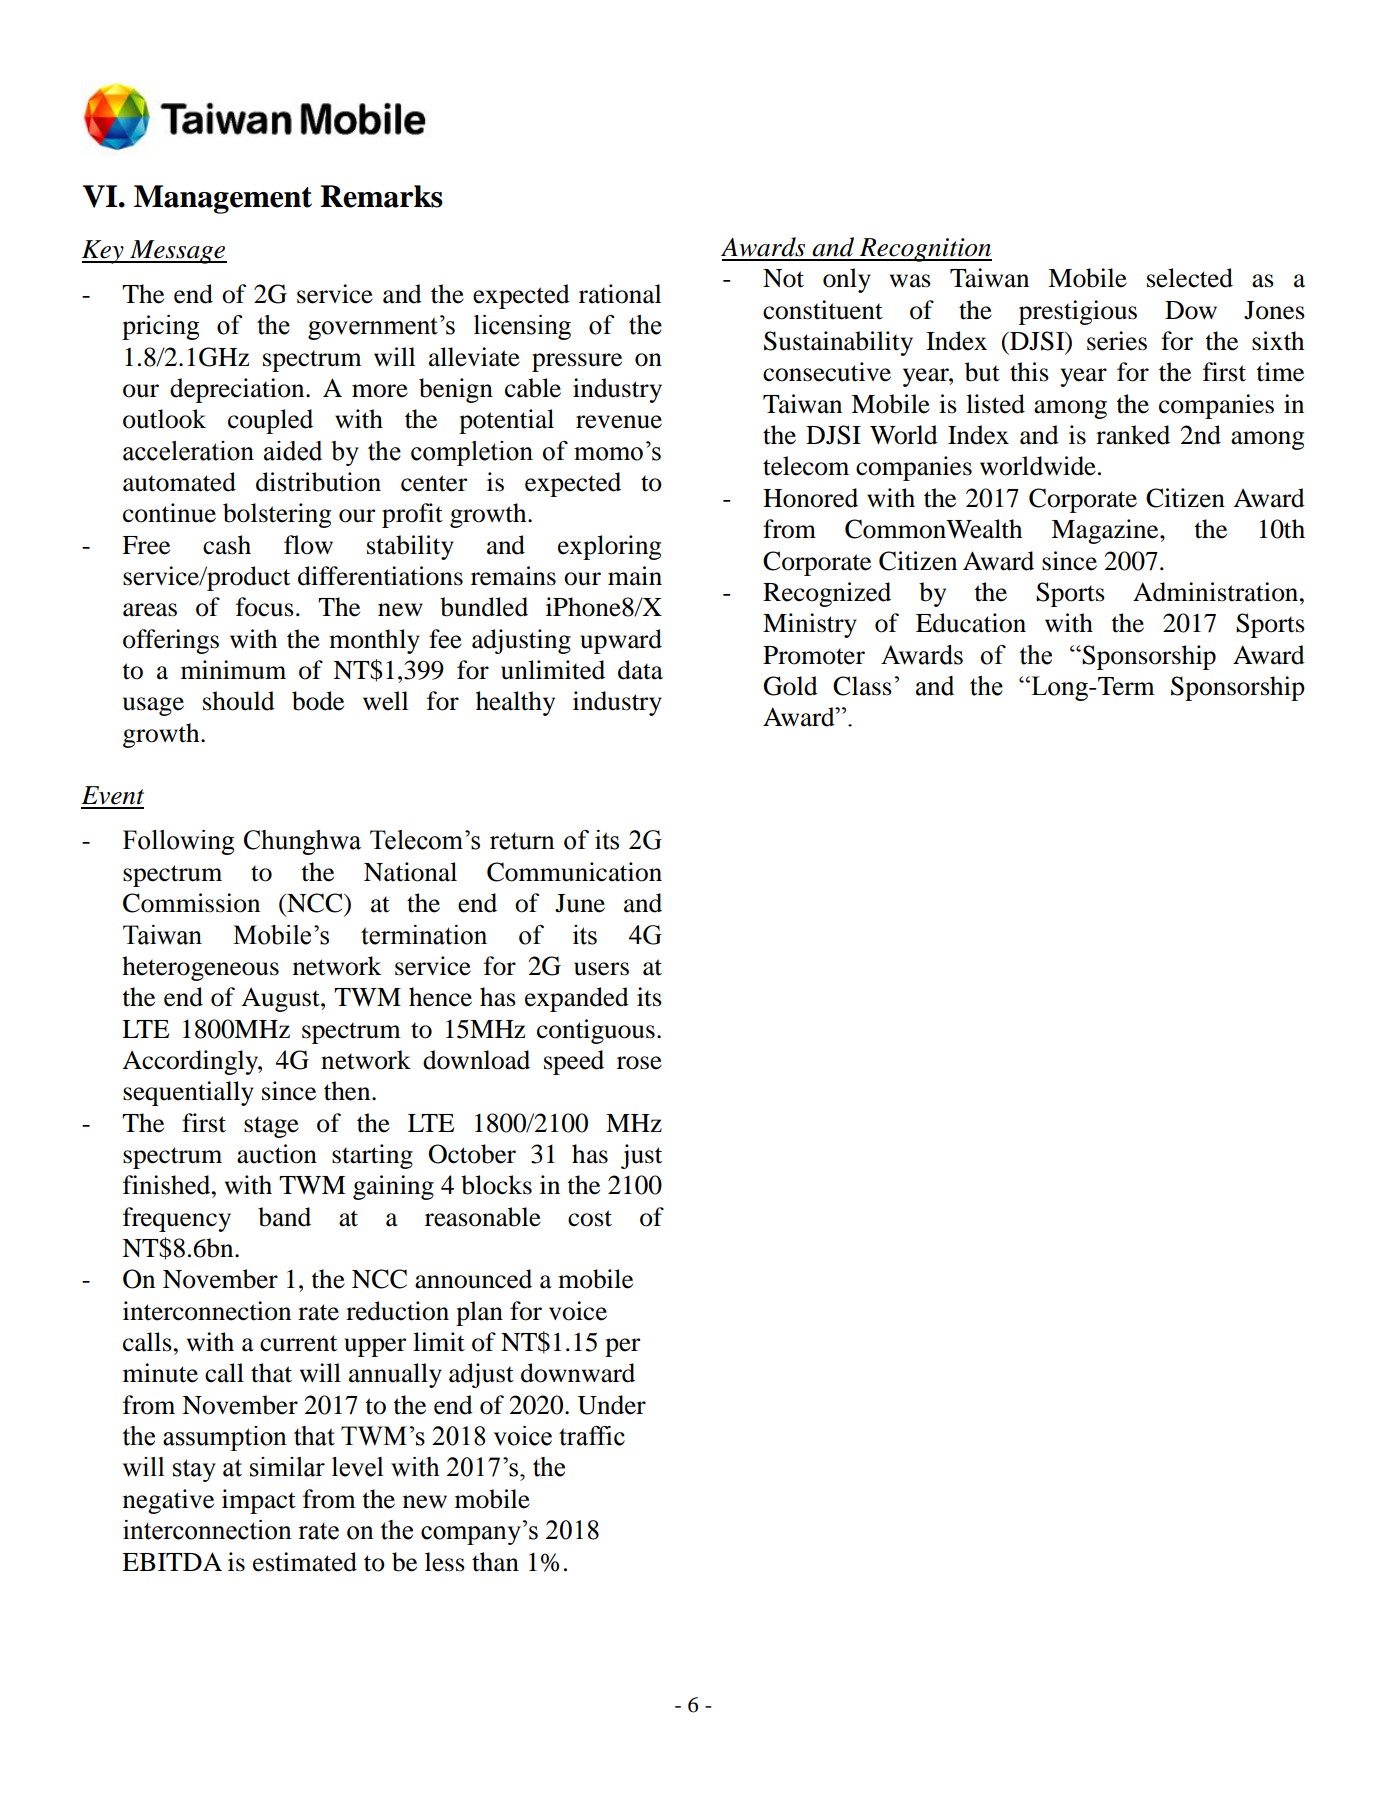  I want to click on Not, so click(783, 278).
